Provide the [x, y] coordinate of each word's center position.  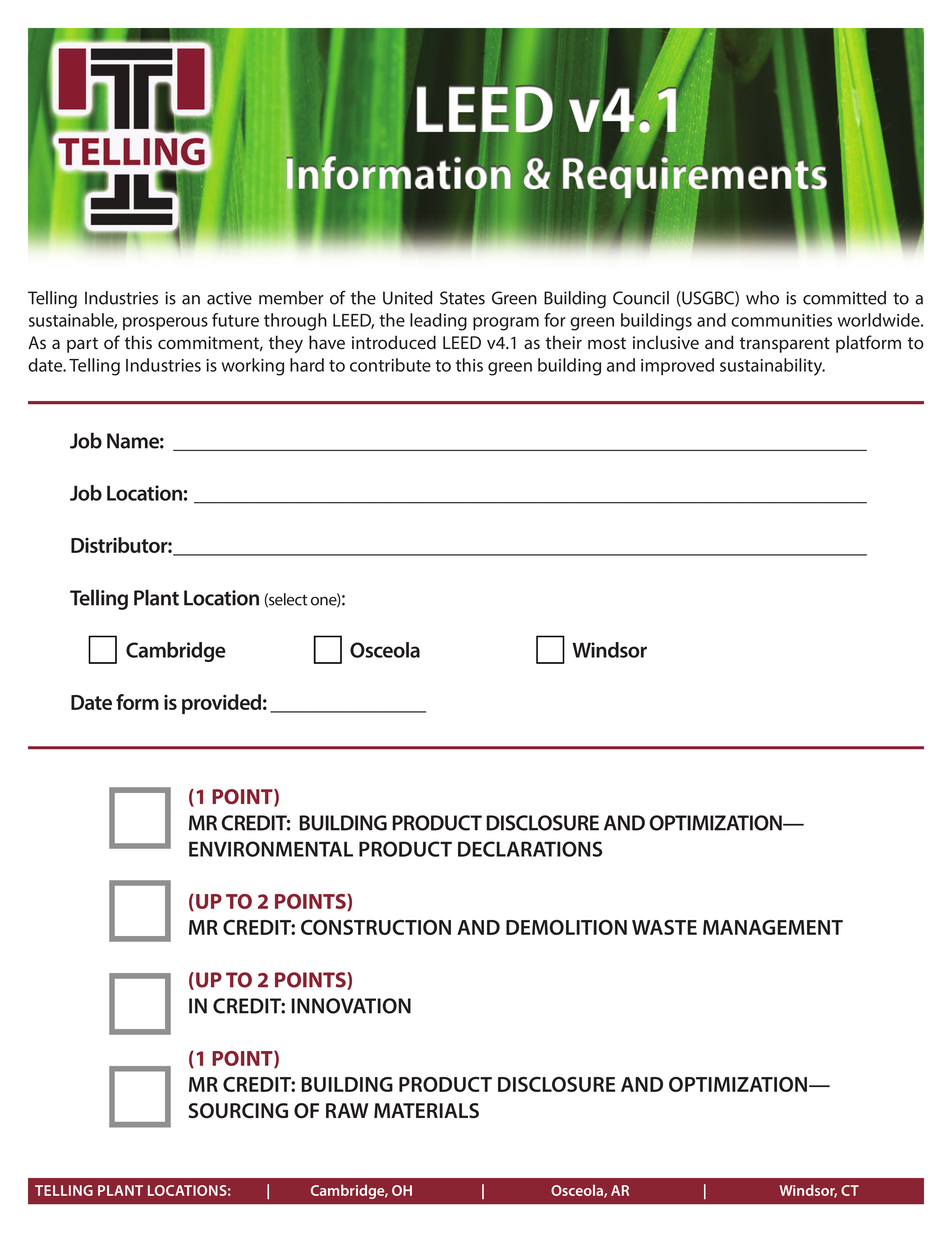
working [253, 367]
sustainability [772, 367]
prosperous [165, 324]
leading [438, 322]
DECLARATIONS [530, 849]
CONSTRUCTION [376, 927]
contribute [390, 365]
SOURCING [238, 1111]
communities [781, 320]
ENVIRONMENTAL [271, 849]
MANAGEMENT [773, 927]
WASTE [664, 927]
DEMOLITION [566, 927]
